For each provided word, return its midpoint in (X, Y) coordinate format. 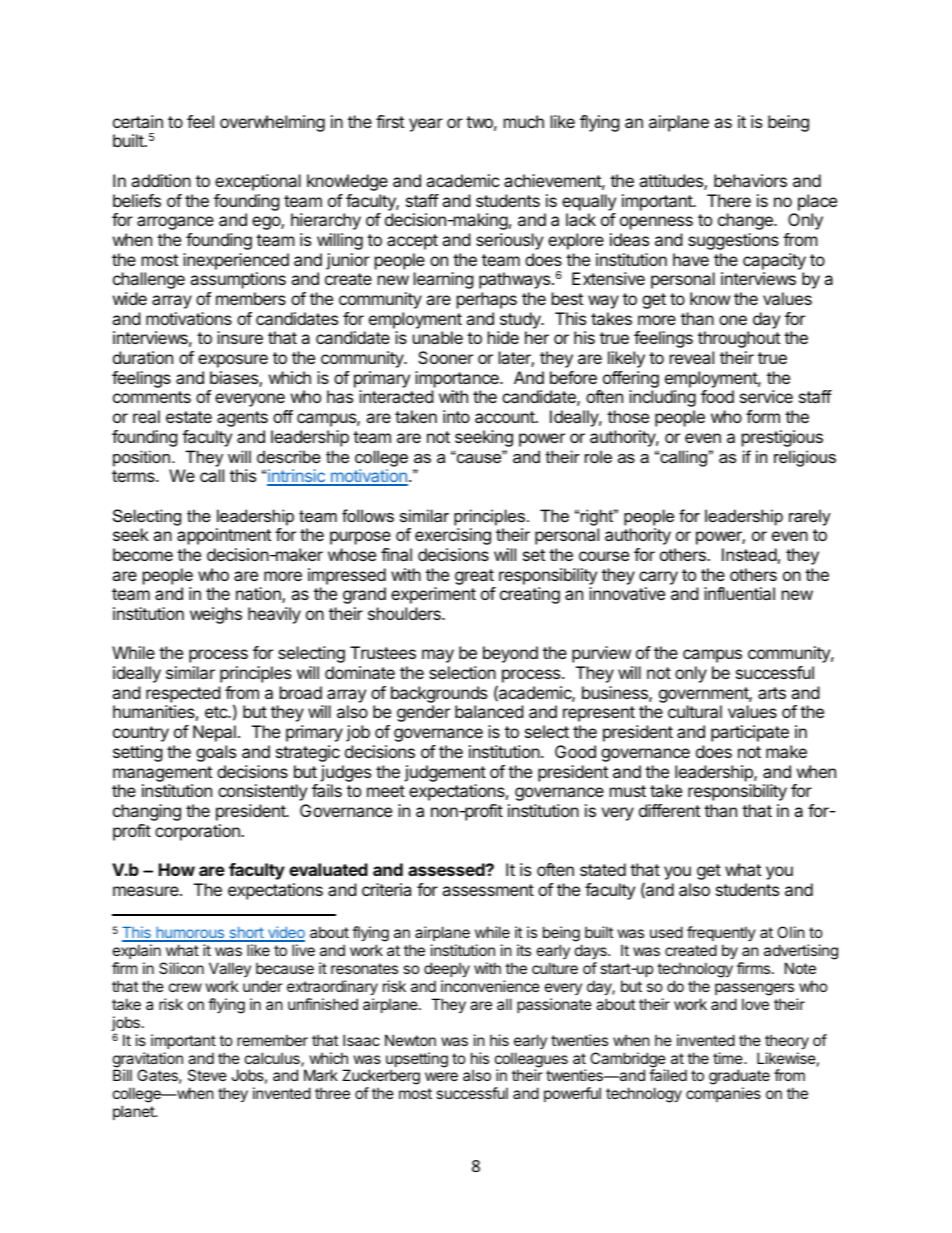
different (669, 810)
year (426, 125)
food (717, 396)
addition (161, 180)
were (441, 1076)
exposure (233, 361)
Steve (207, 1075)
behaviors (750, 180)
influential (739, 593)
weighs (216, 615)
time (729, 1058)
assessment (488, 890)
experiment (433, 595)
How (177, 869)
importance (458, 379)
